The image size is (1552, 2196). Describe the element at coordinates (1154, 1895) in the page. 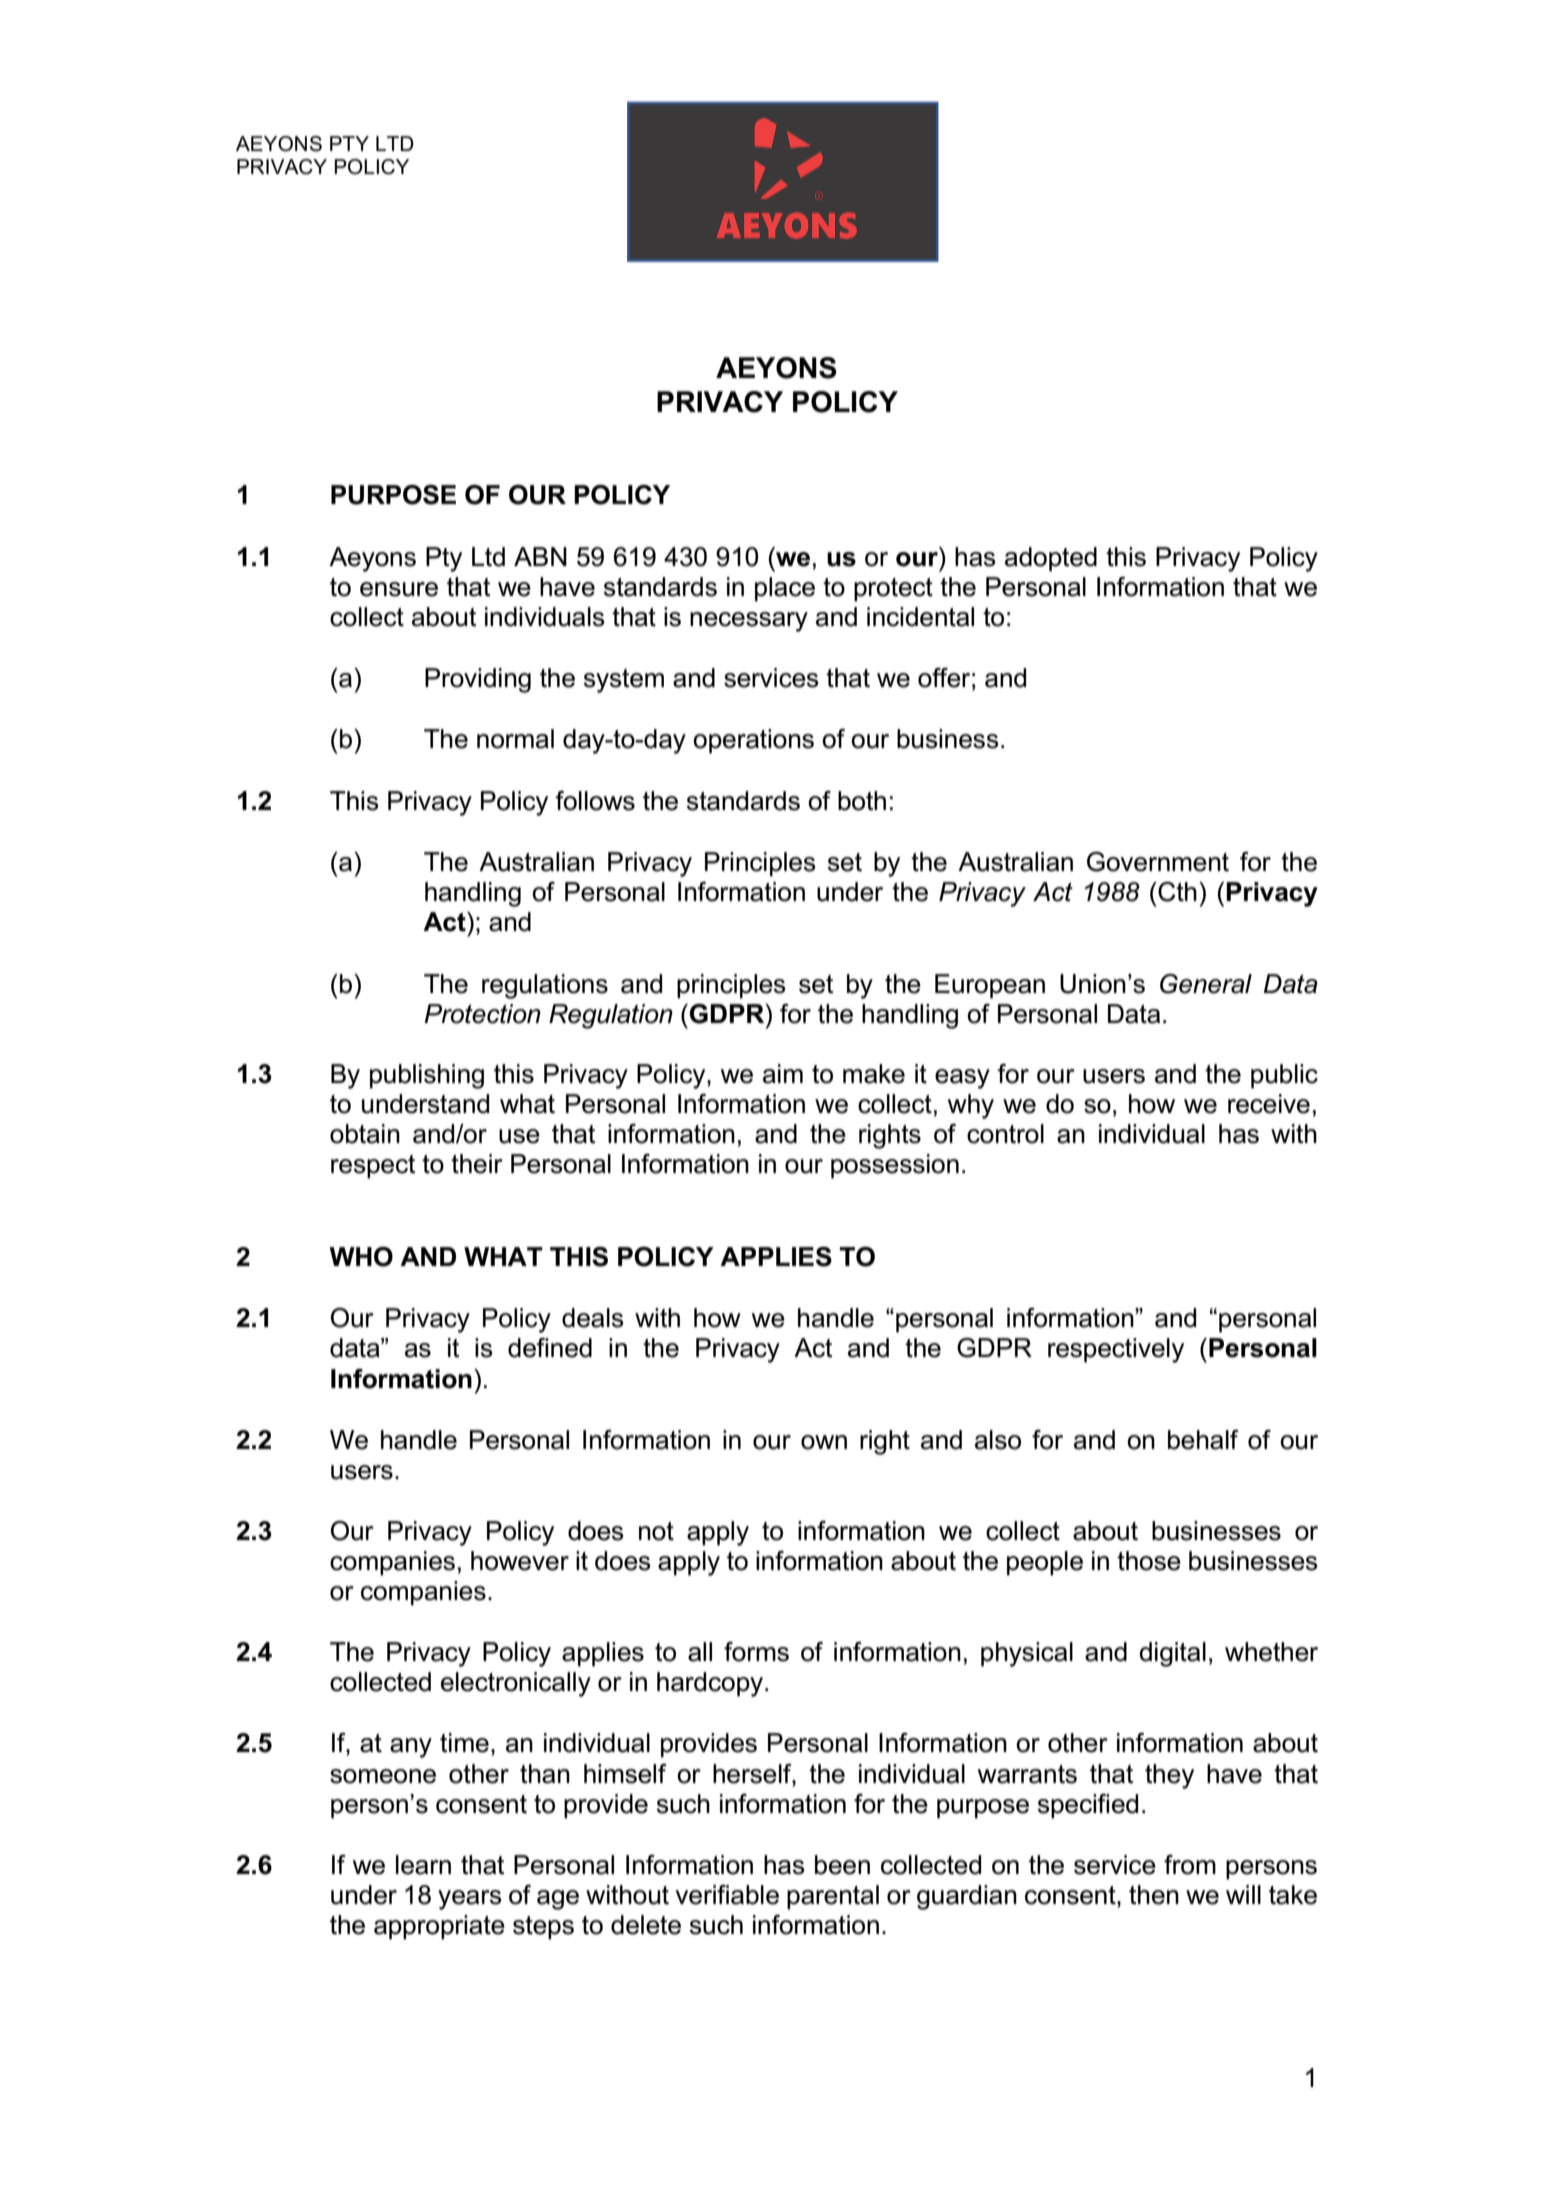

I see `then` at that location.
